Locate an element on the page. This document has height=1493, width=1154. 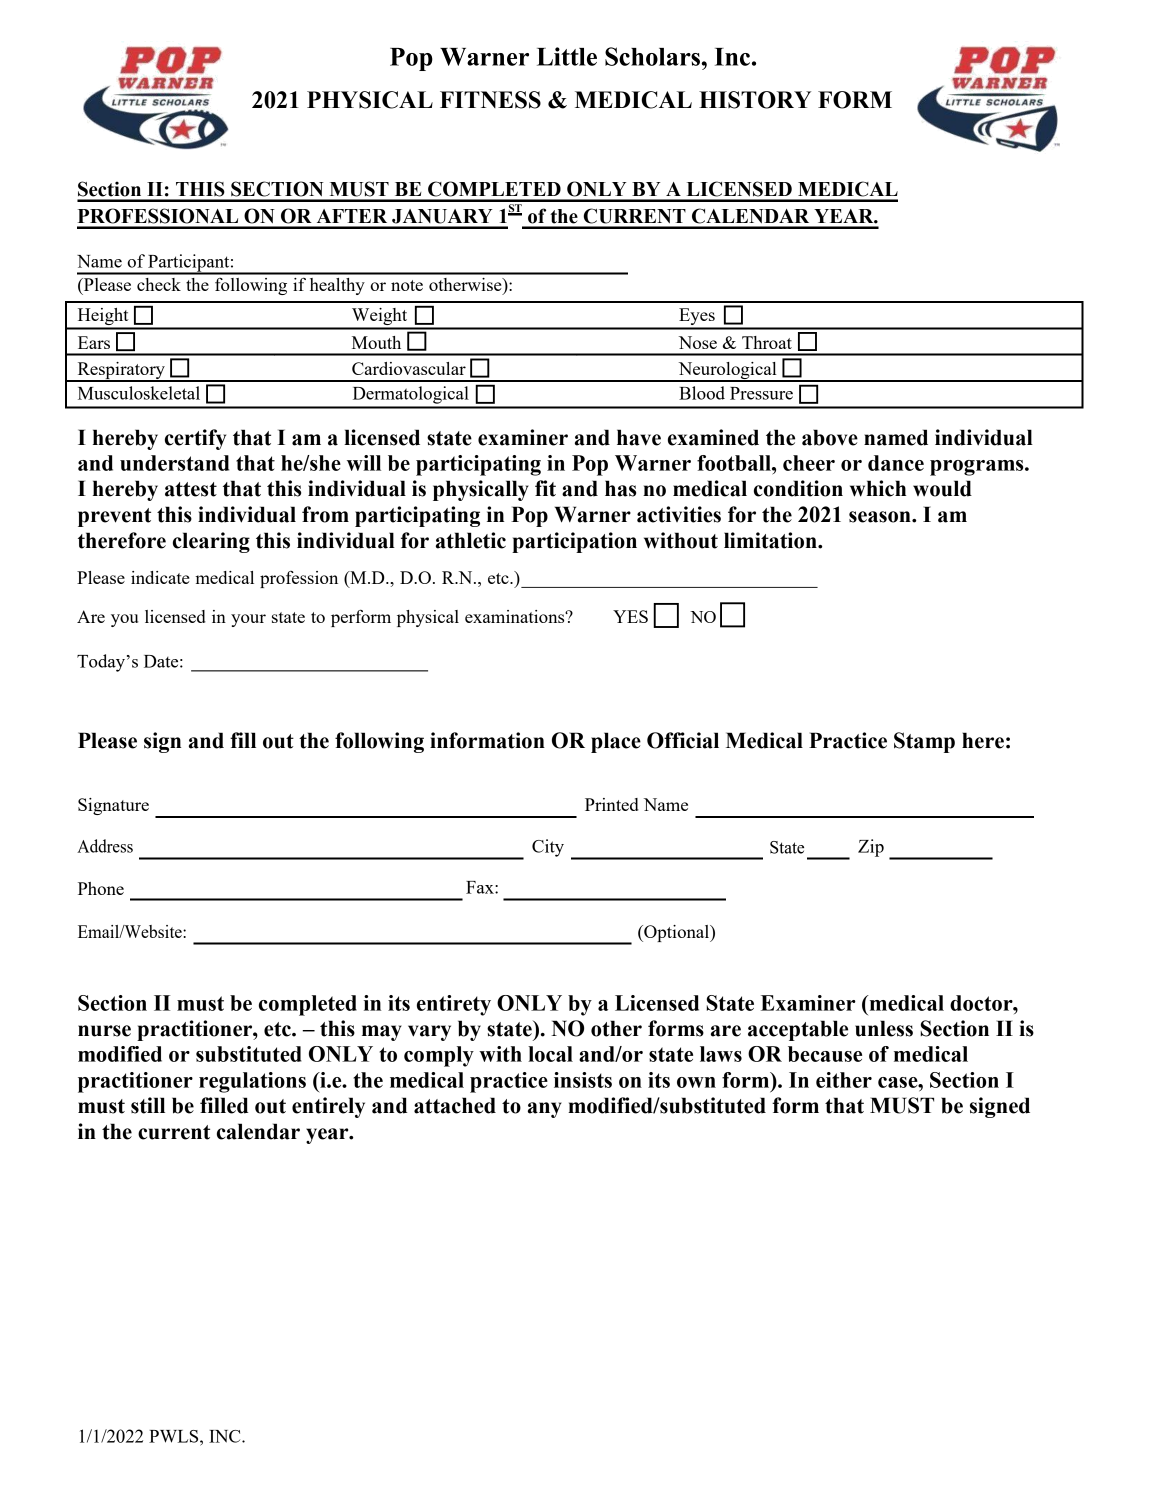
Address is located at coordinates (105, 846).
